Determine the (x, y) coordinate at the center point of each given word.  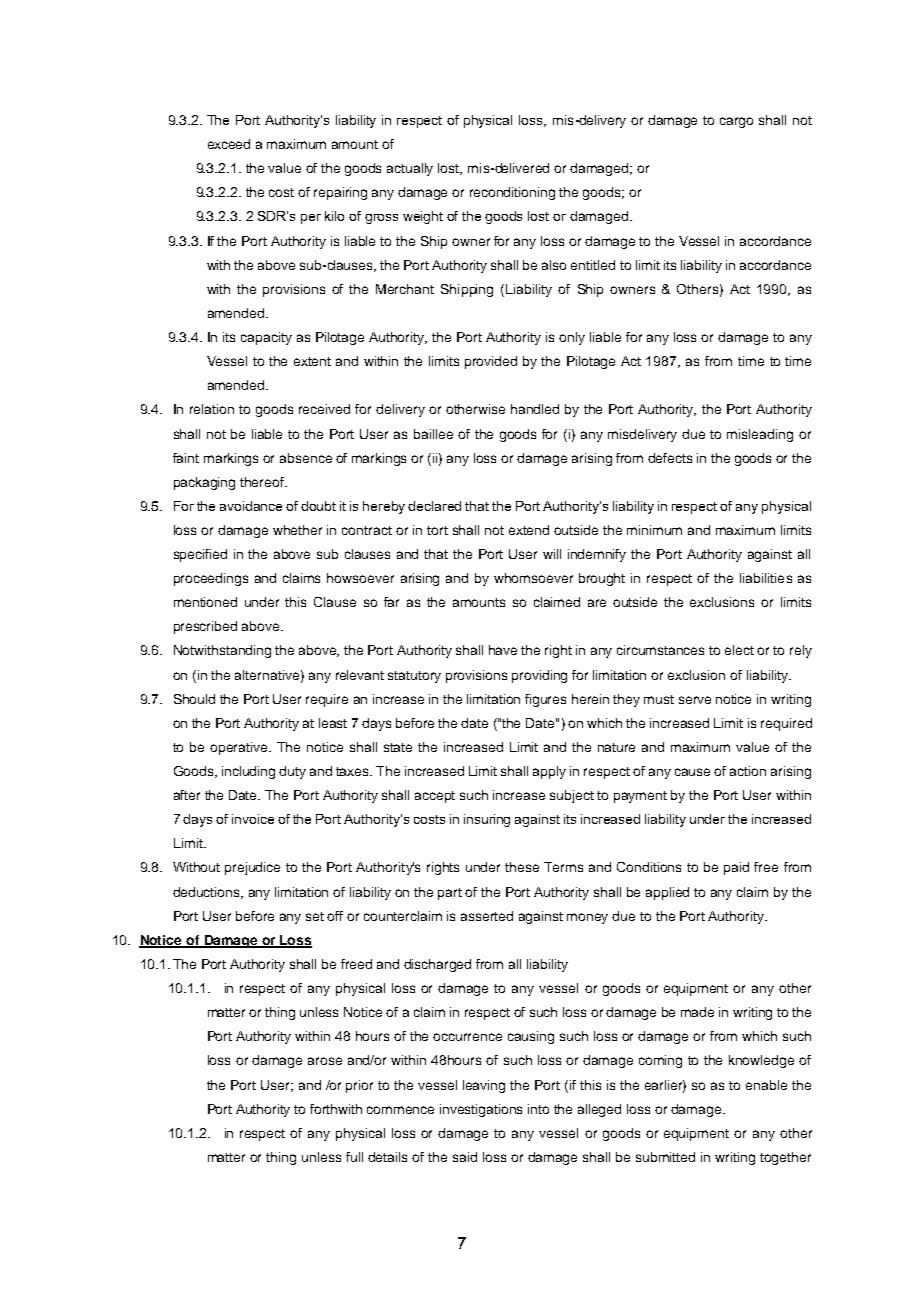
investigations (481, 1110)
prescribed (205, 627)
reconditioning (512, 193)
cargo (736, 122)
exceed (229, 144)
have (503, 650)
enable (766, 1085)
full (354, 1157)
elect (739, 650)
